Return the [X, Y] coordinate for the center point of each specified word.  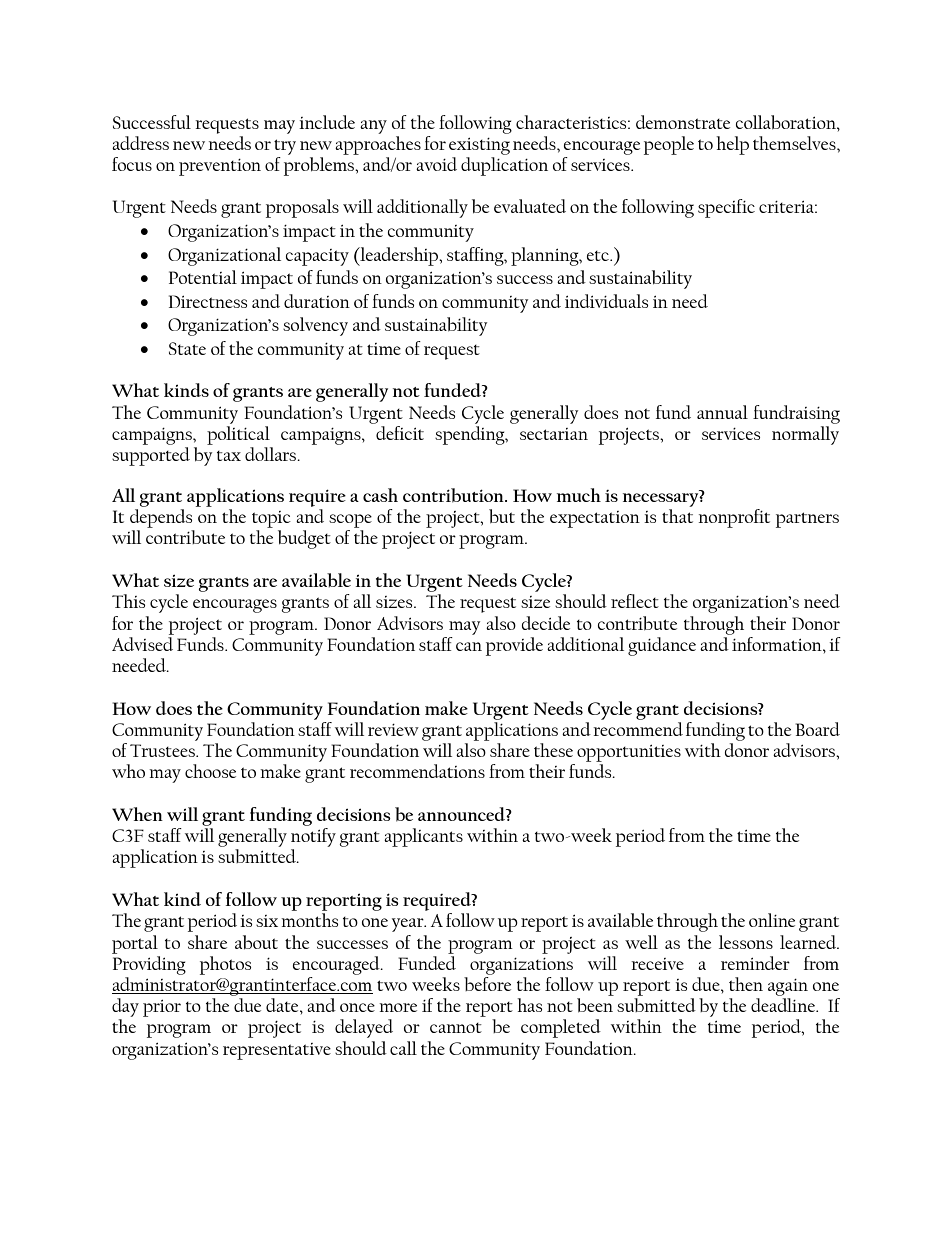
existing [479, 146]
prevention [220, 167]
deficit [399, 431]
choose [210, 771]
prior [162, 1008]
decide [546, 623]
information [777, 642]
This [128, 601]
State [187, 348]
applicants [423, 837]
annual [722, 412]
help [732, 145]
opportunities [629, 753]
